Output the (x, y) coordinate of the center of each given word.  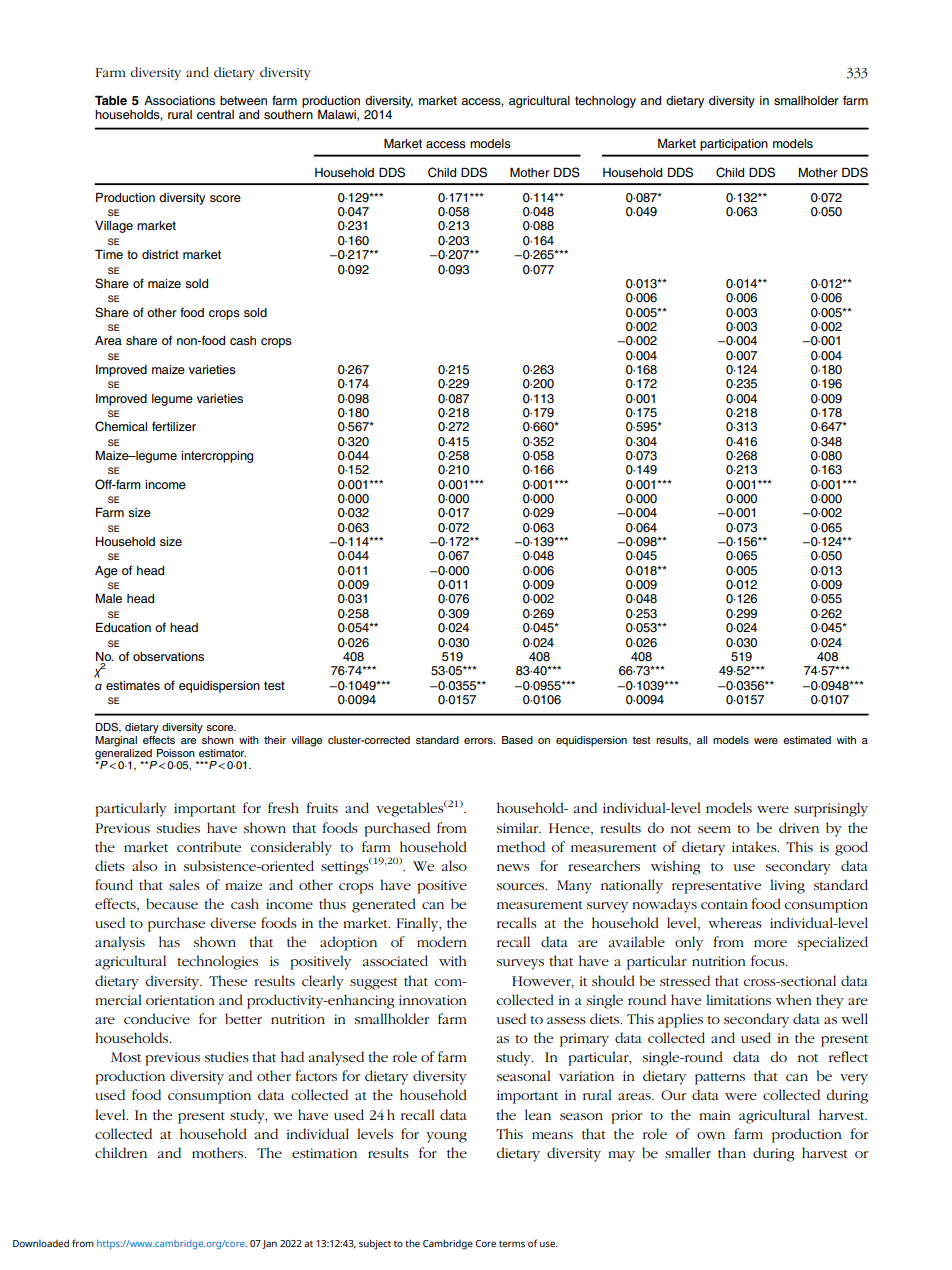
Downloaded (41, 1243)
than (732, 1152)
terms (512, 1244)
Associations (179, 100)
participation (734, 145)
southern (288, 114)
